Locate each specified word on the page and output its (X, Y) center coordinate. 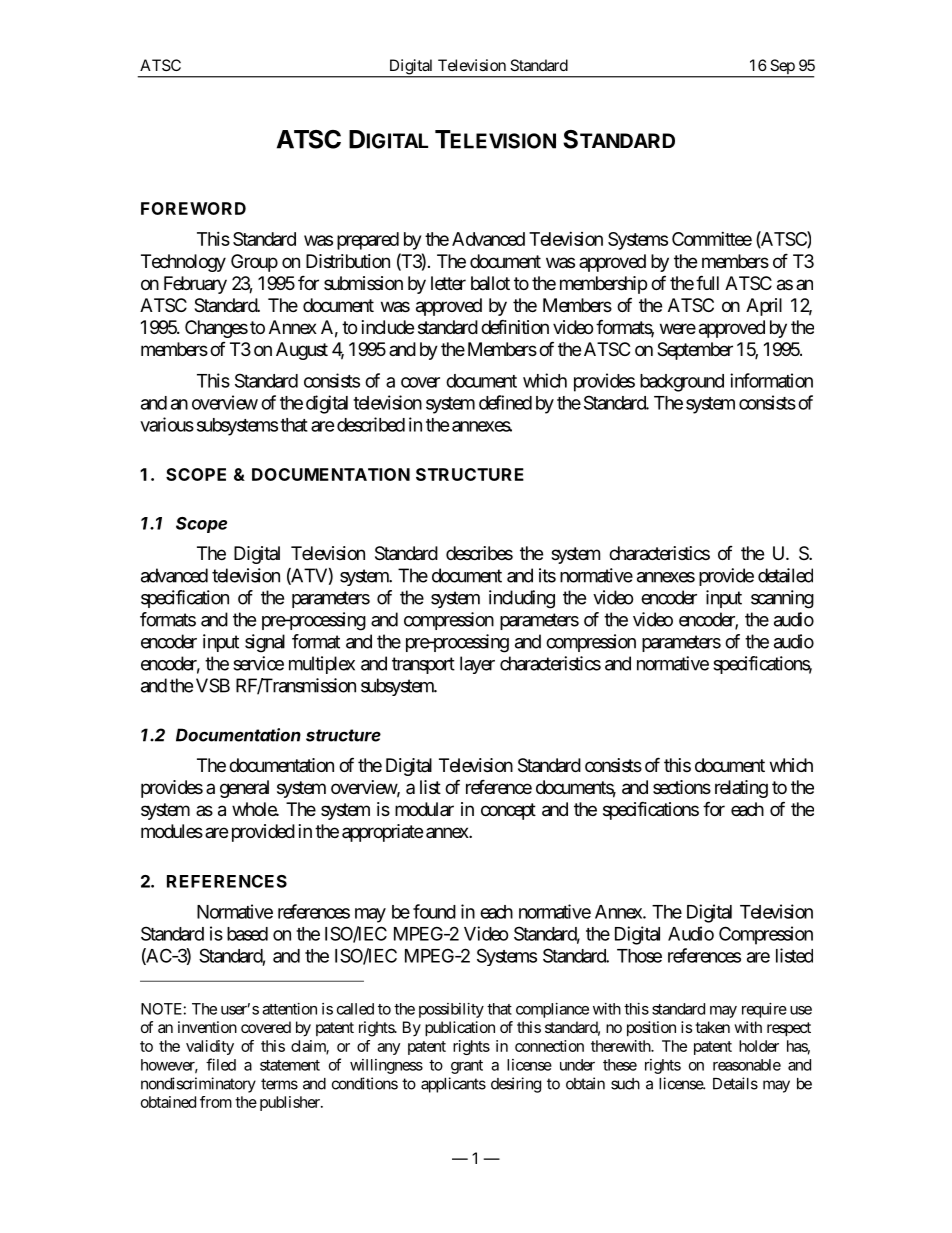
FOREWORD (193, 208)
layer (477, 665)
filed (221, 1064)
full (707, 282)
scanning (782, 599)
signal (265, 643)
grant (467, 1067)
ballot (490, 283)
